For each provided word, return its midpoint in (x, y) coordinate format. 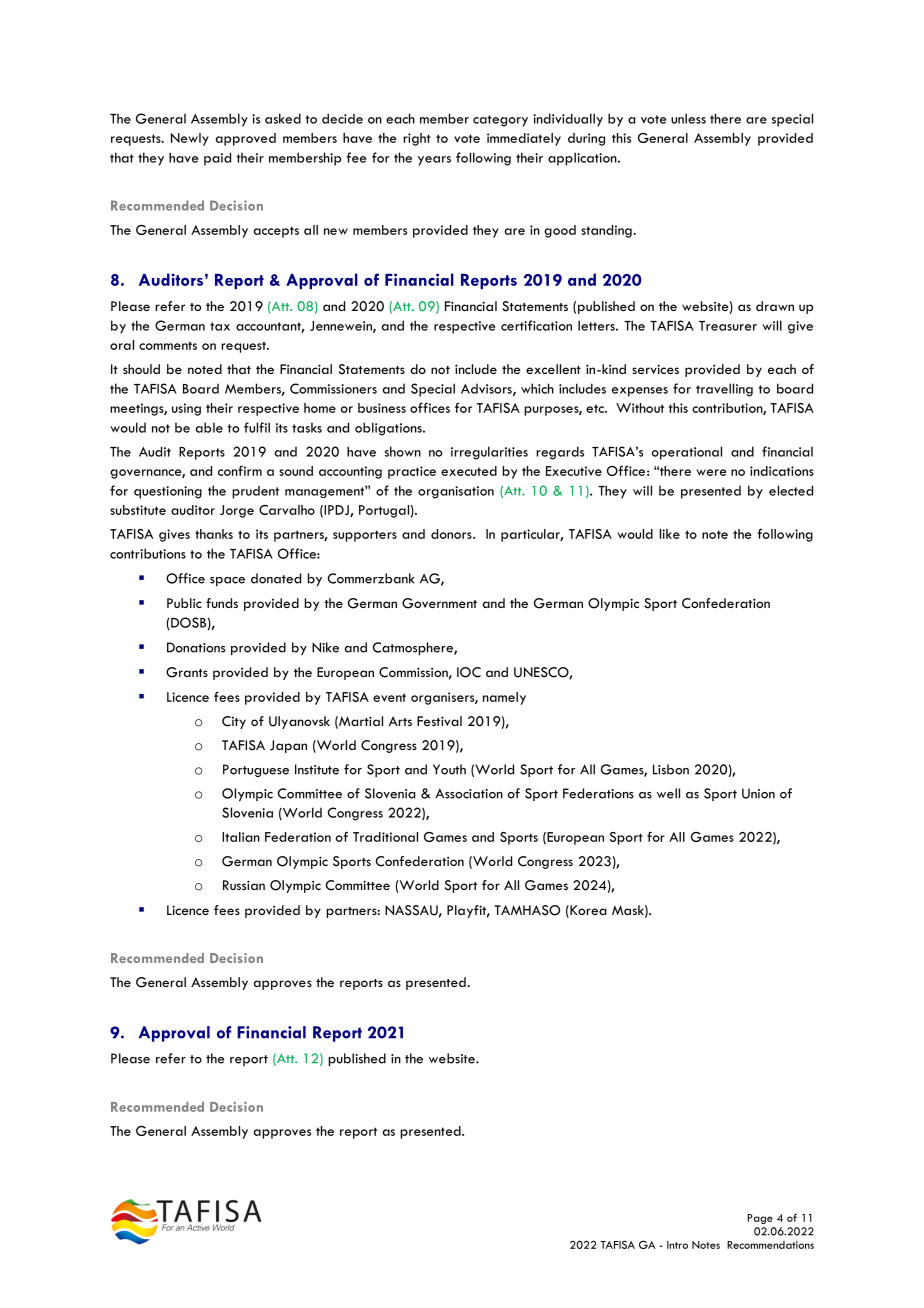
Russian (244, 885)
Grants (187, 672)
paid (217, 159)
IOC (469, 672)
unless (688, 118)
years (434, 161)
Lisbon (671, 769)
